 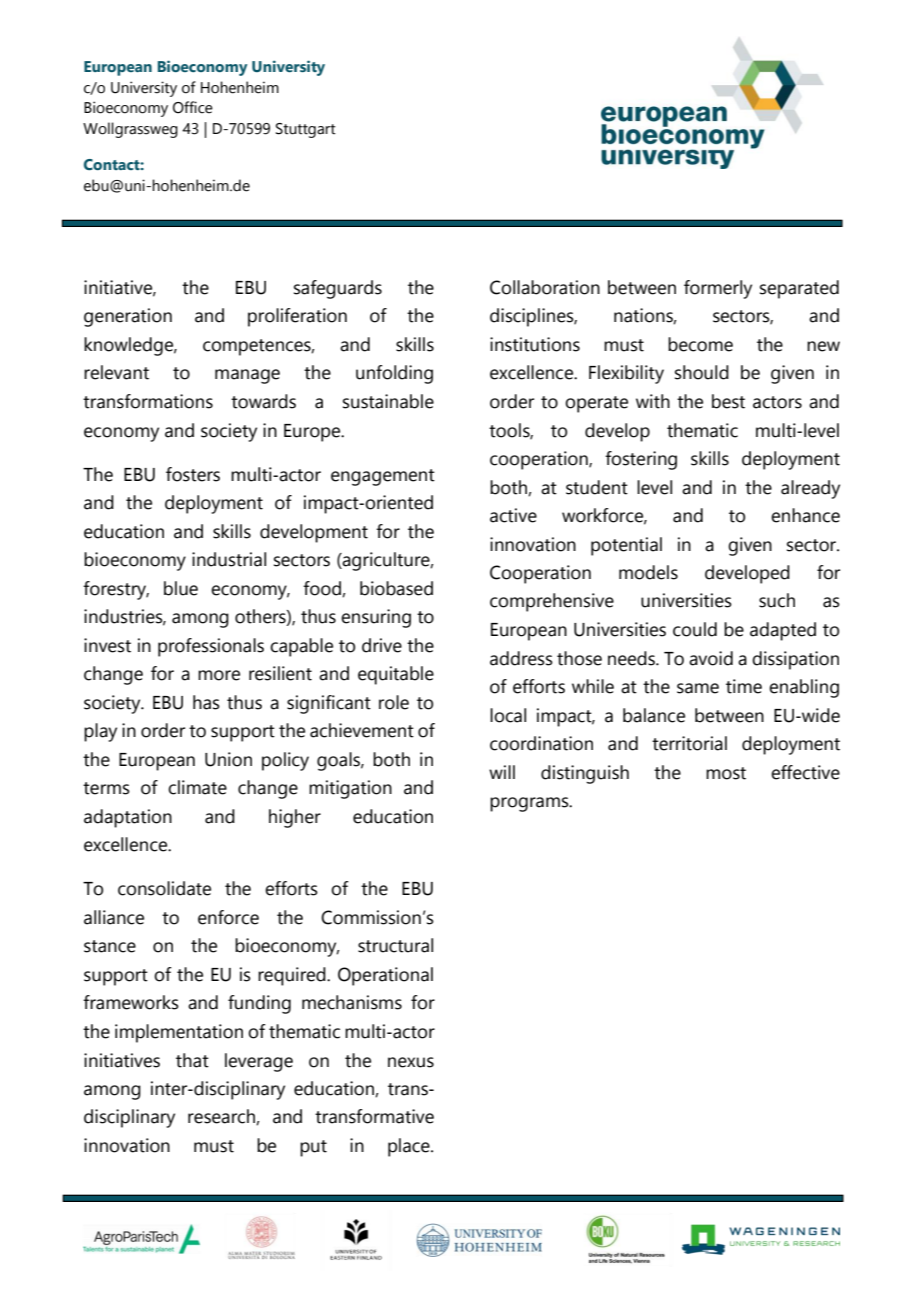 I want to click on Office, so click(x=193, y=107).
